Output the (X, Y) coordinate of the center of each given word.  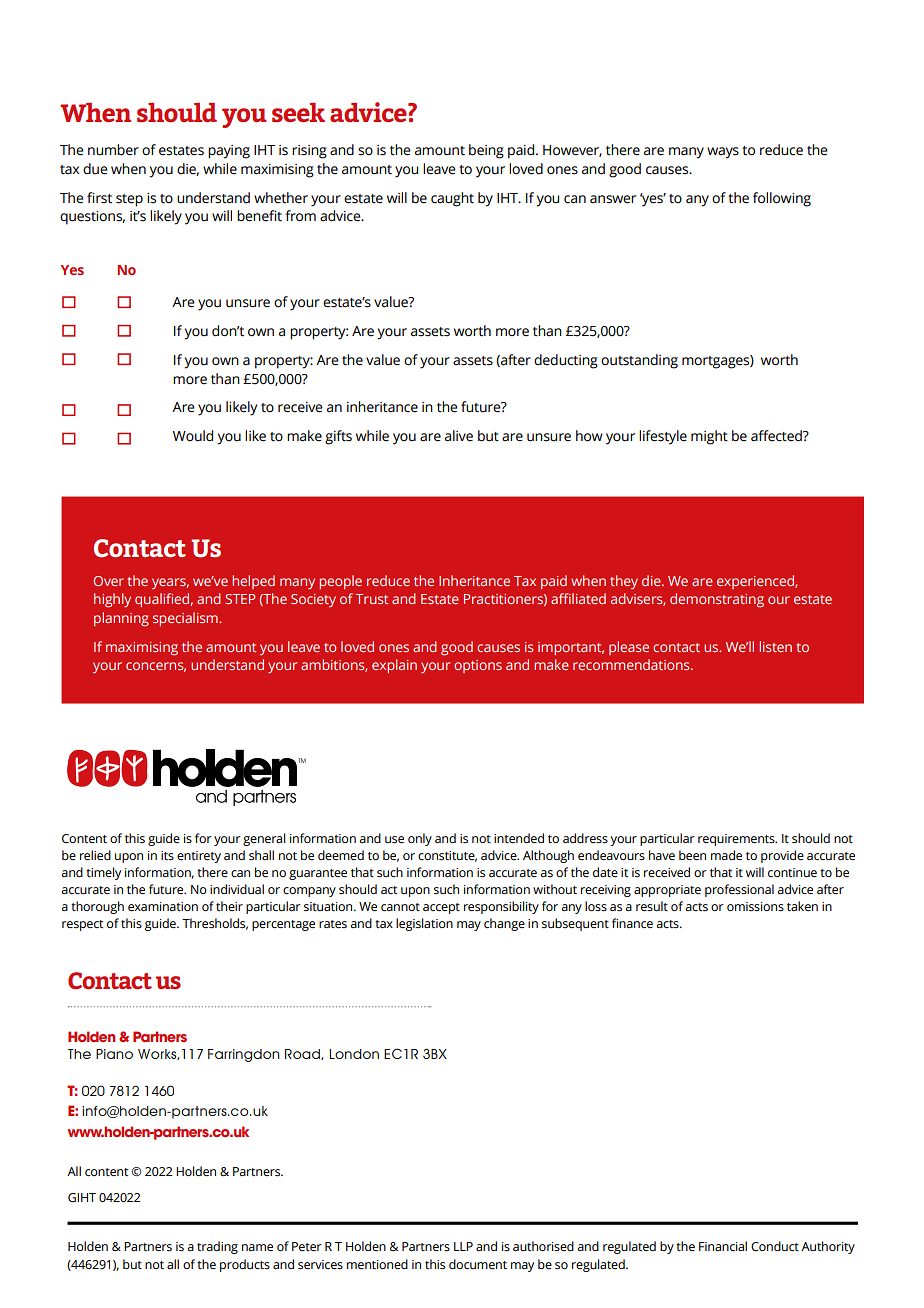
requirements (737, 840)
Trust (371, 599)
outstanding (639, 361)
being (486, 151)
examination (163, 907)
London (354, 1054)
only (420, 839)
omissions (755, 907)
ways (723, 153)
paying (229, 152)
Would (193, 436)
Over (108, 581)
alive (459, 436)
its (167, 856)
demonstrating (717, 600)
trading (217, 1247)
